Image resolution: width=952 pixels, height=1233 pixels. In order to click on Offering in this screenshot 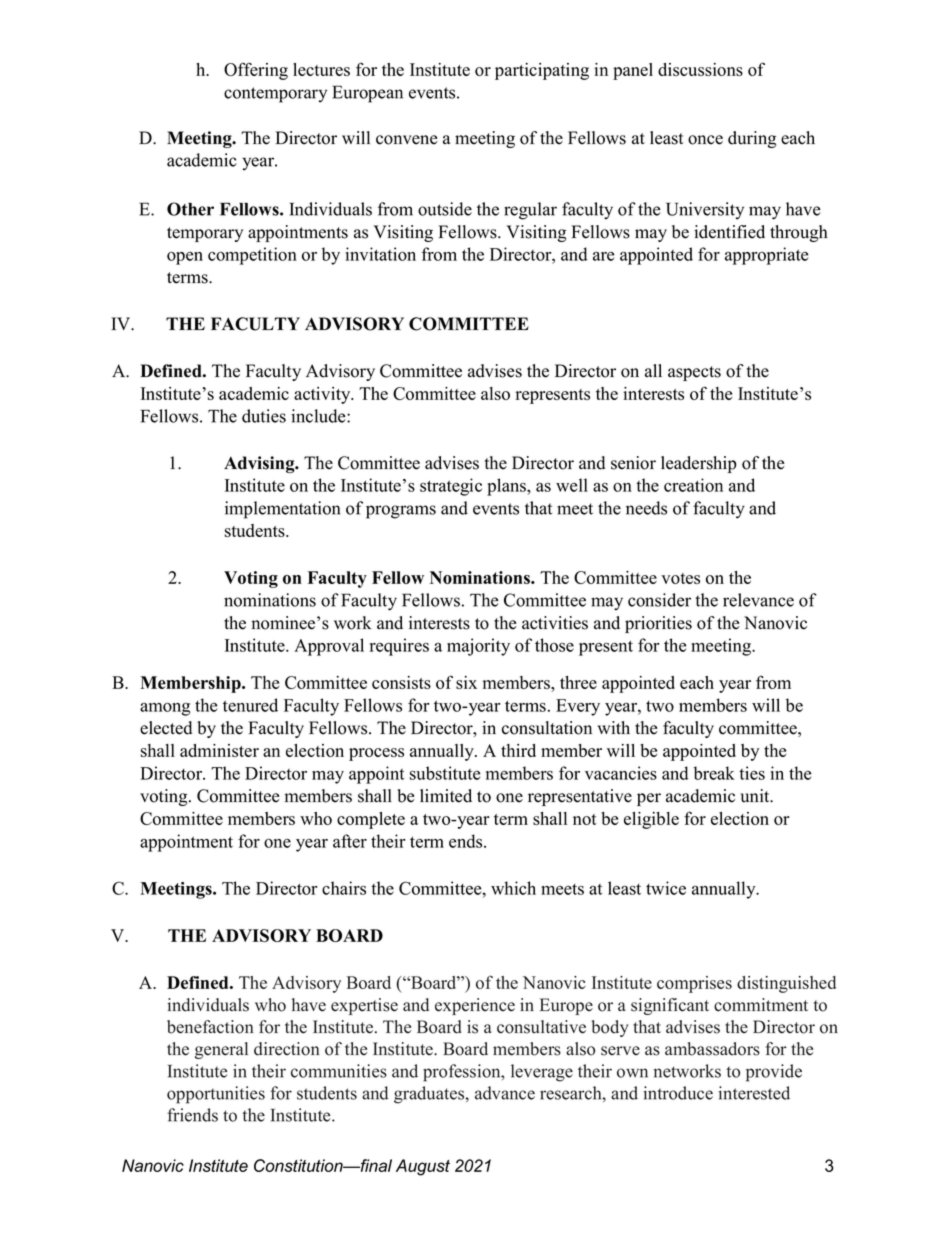, I will do `click(256, 71)`.
